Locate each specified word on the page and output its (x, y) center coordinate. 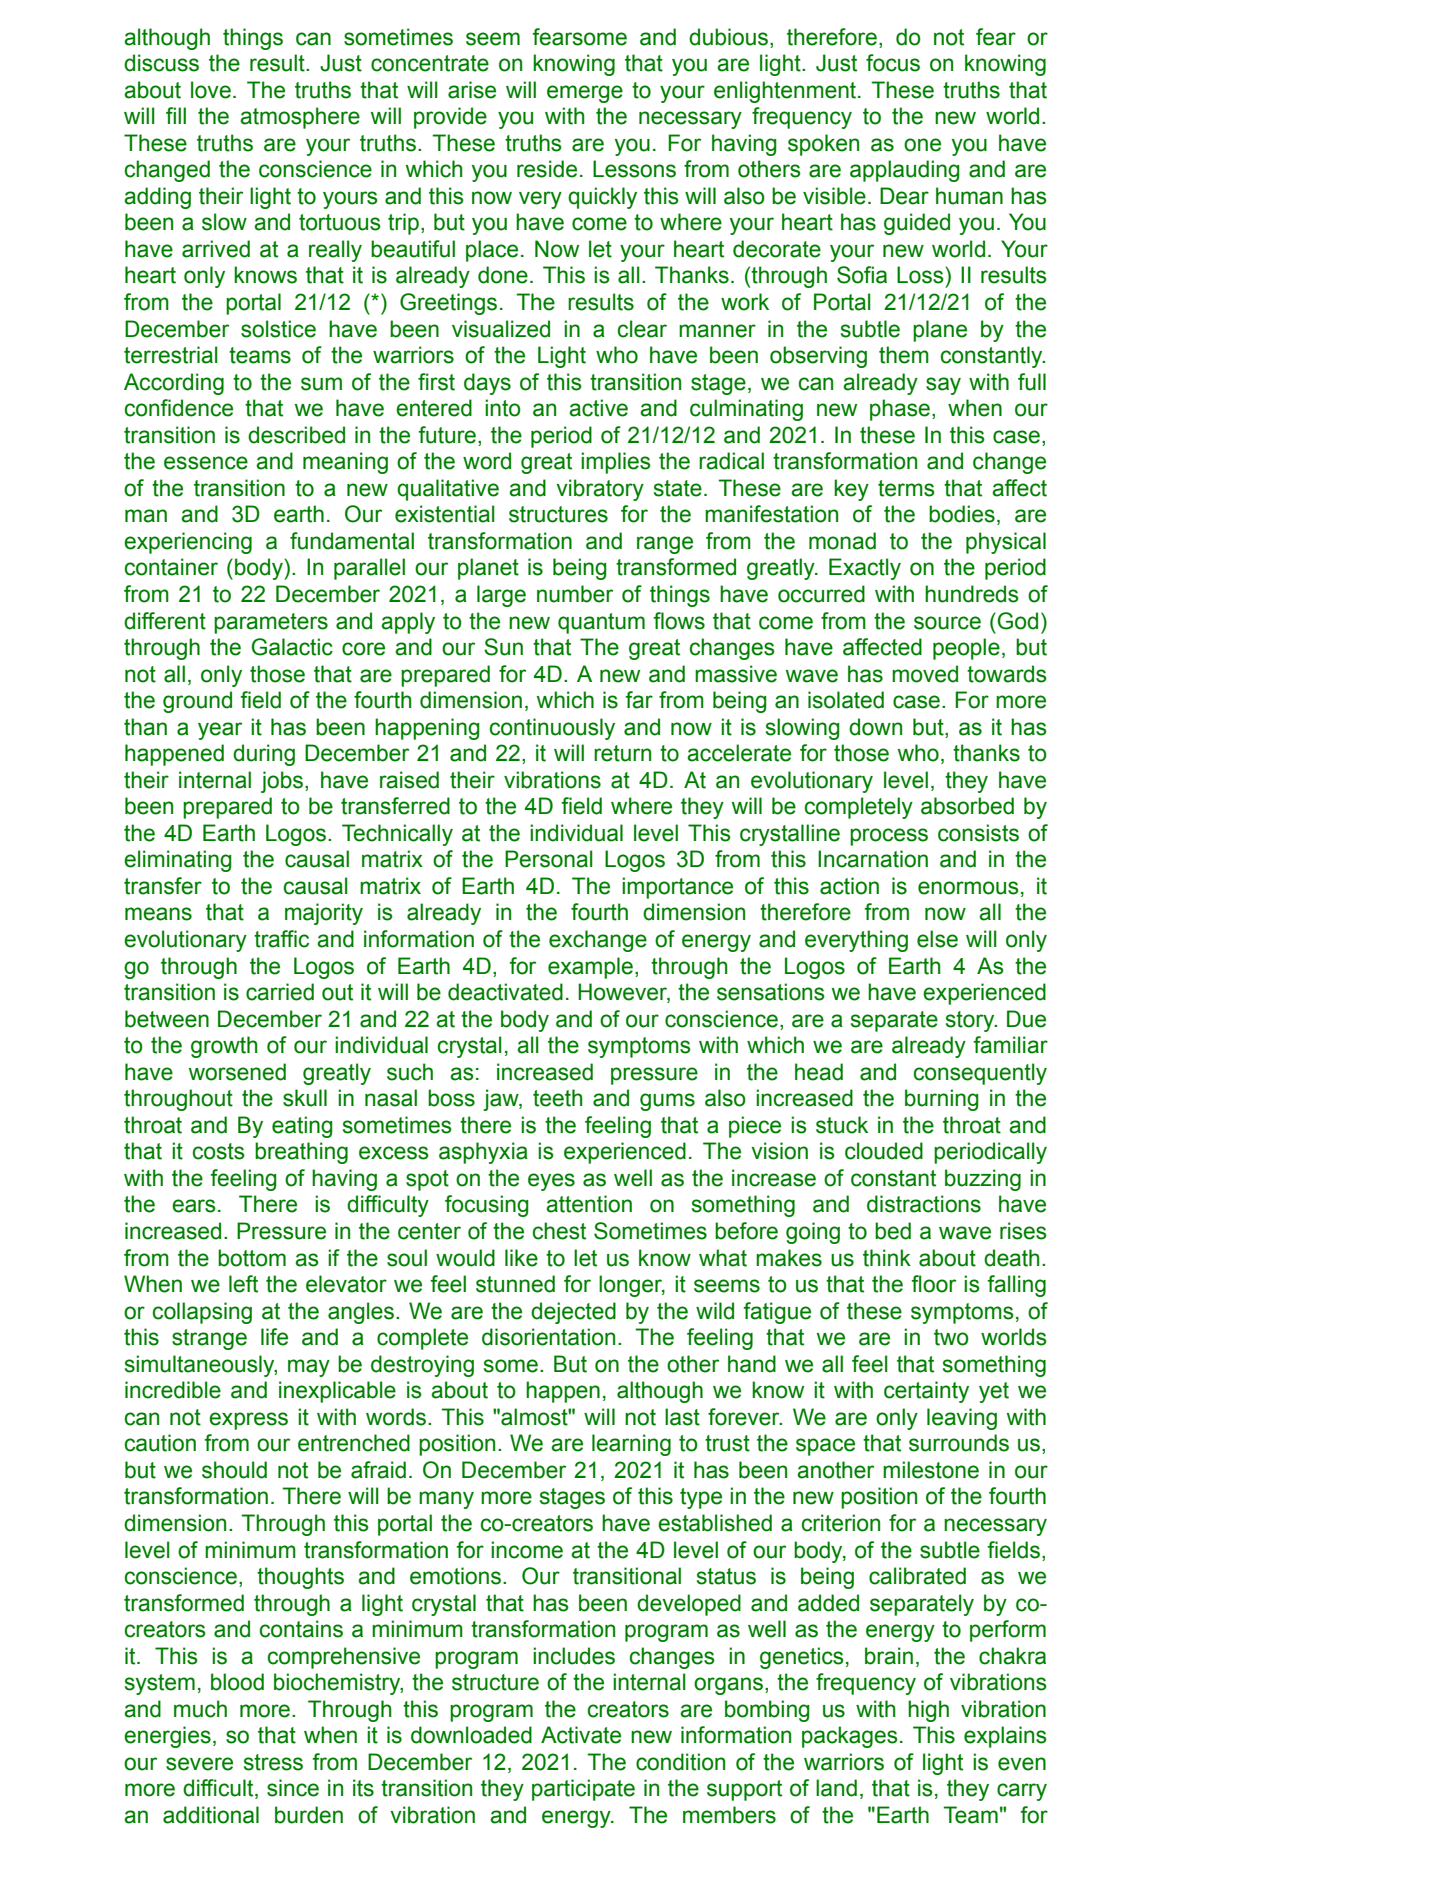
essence (206, 463)
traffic (281, 939)
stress (273, 1762)
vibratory (600, 490)
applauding (905, 171)
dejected (573, 1313)
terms (906, 488)
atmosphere (300, 118)
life (274, 1337)
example (590, 968)
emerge (585, 94)
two (951, 1337)
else (937, 939)
